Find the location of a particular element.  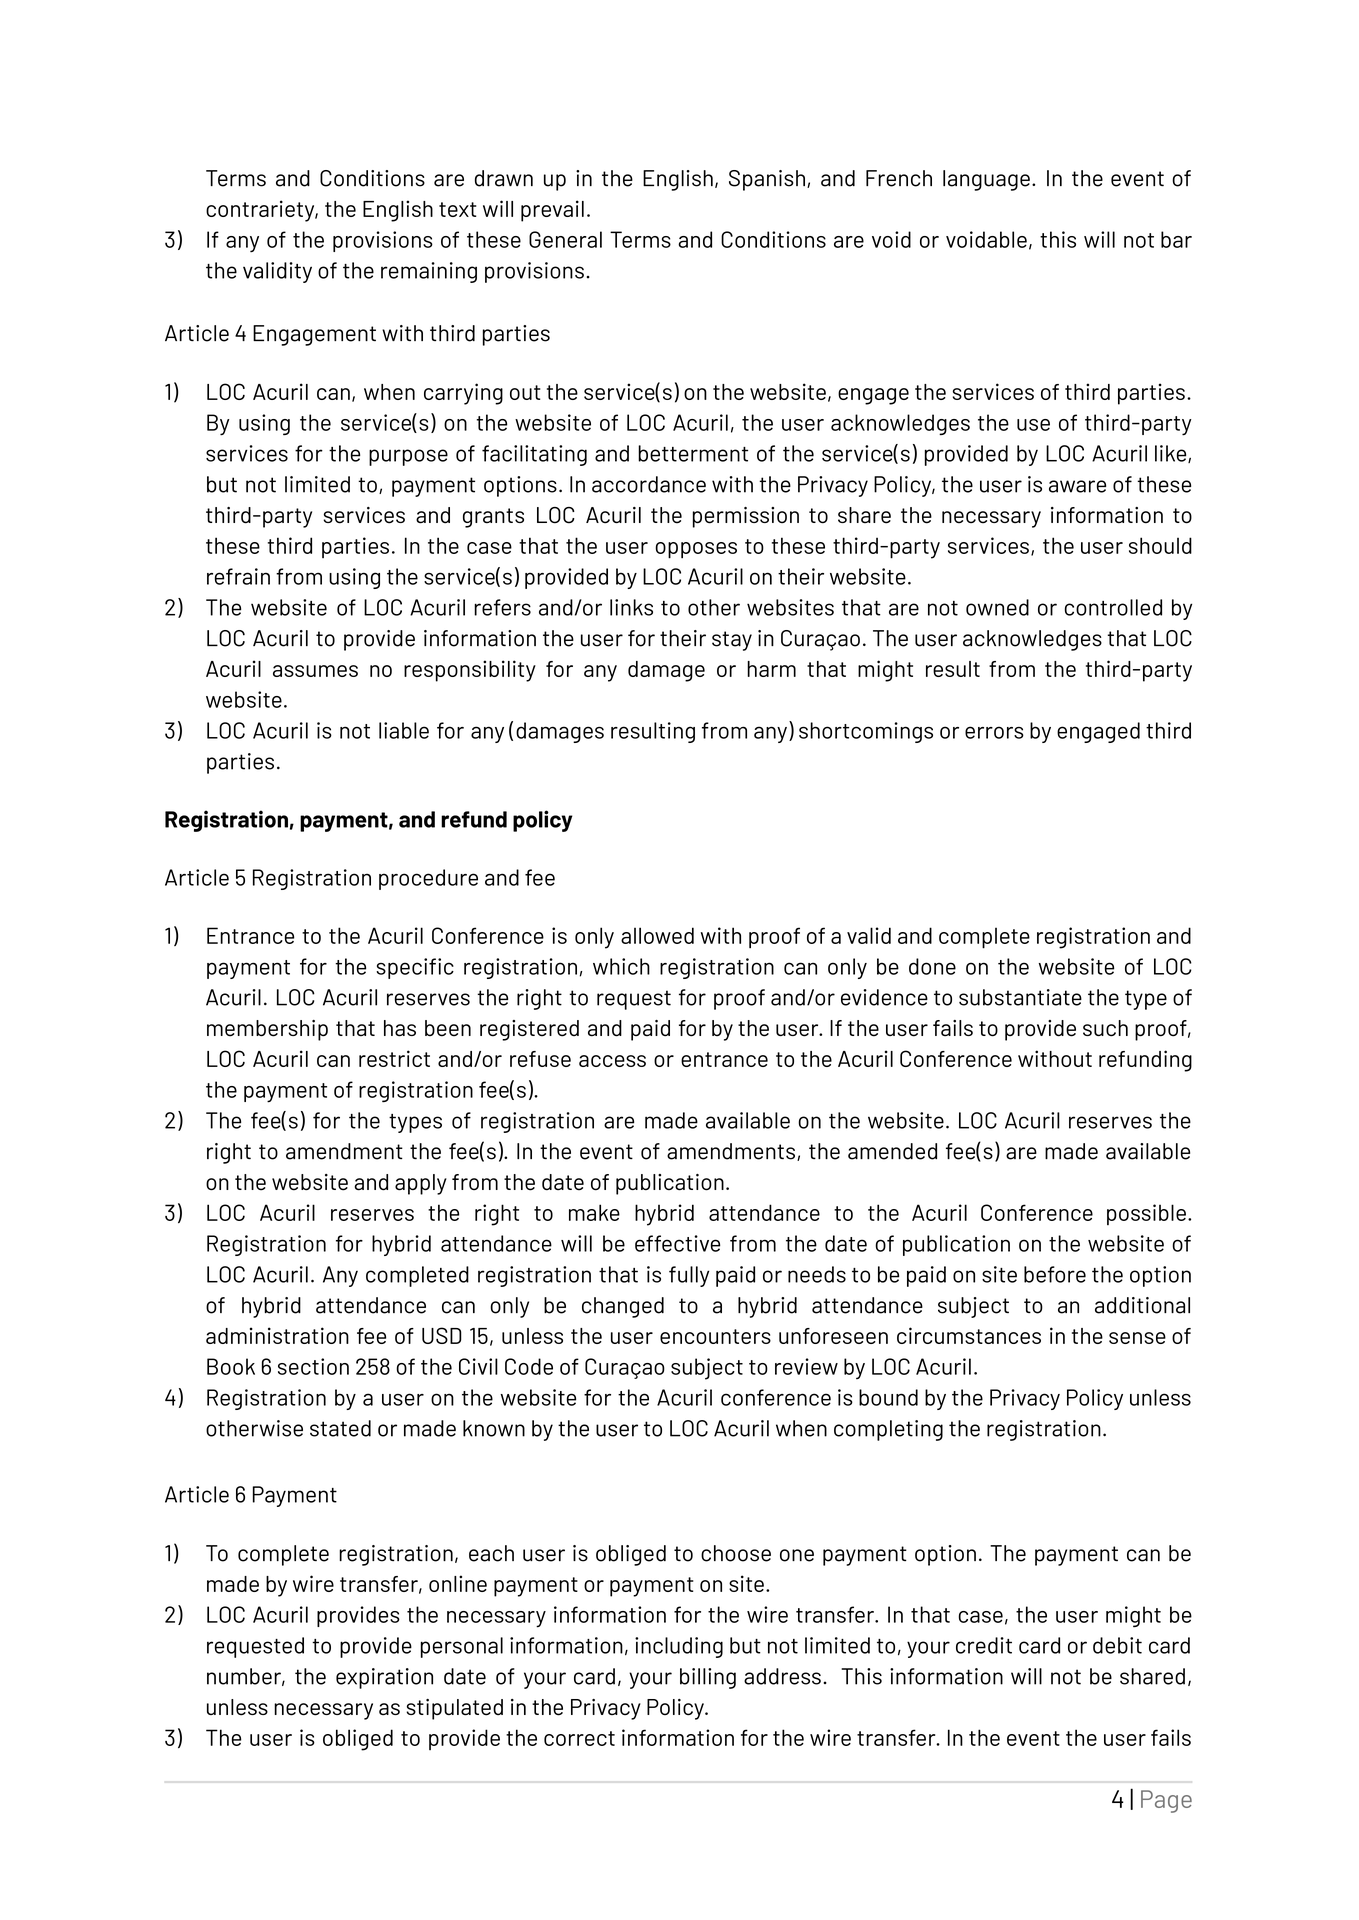

allowed is located at coordinates (657, 935).
